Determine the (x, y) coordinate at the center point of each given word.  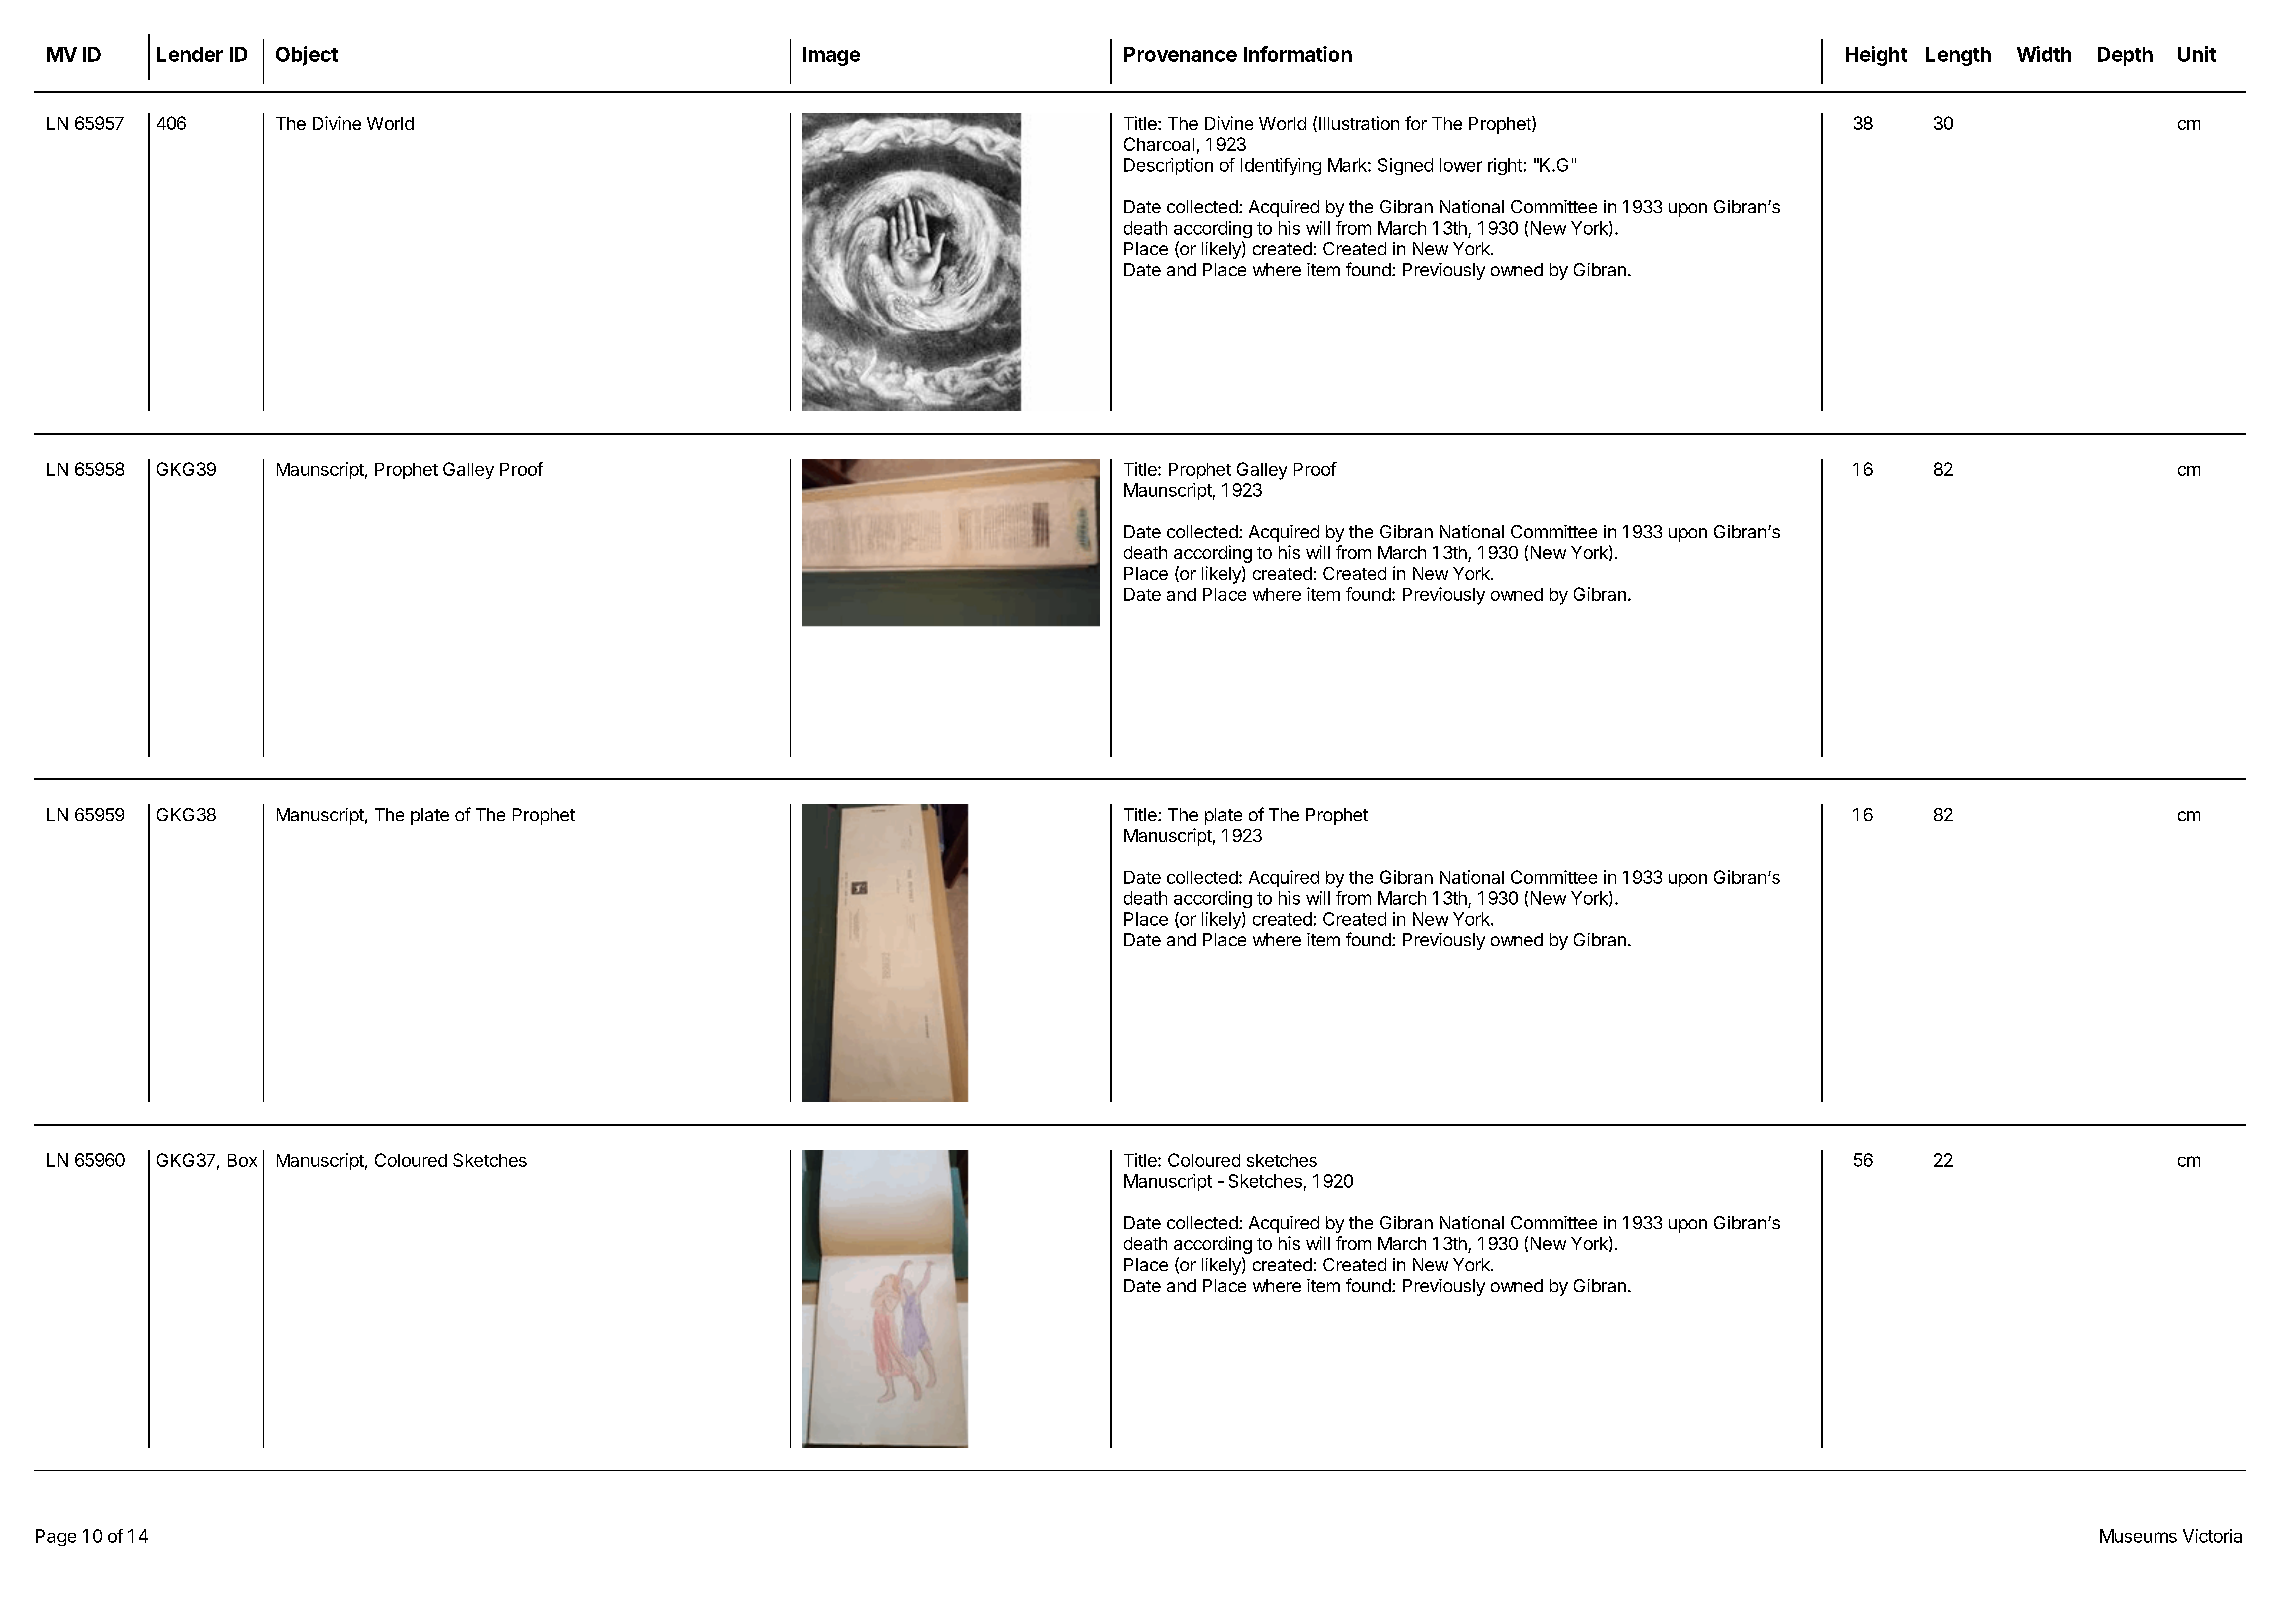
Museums (2138, 1536)
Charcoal (1159, 144)
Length (1958, 56)
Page (56, 1537)
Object (307, 56)
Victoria (2212, 1536)
